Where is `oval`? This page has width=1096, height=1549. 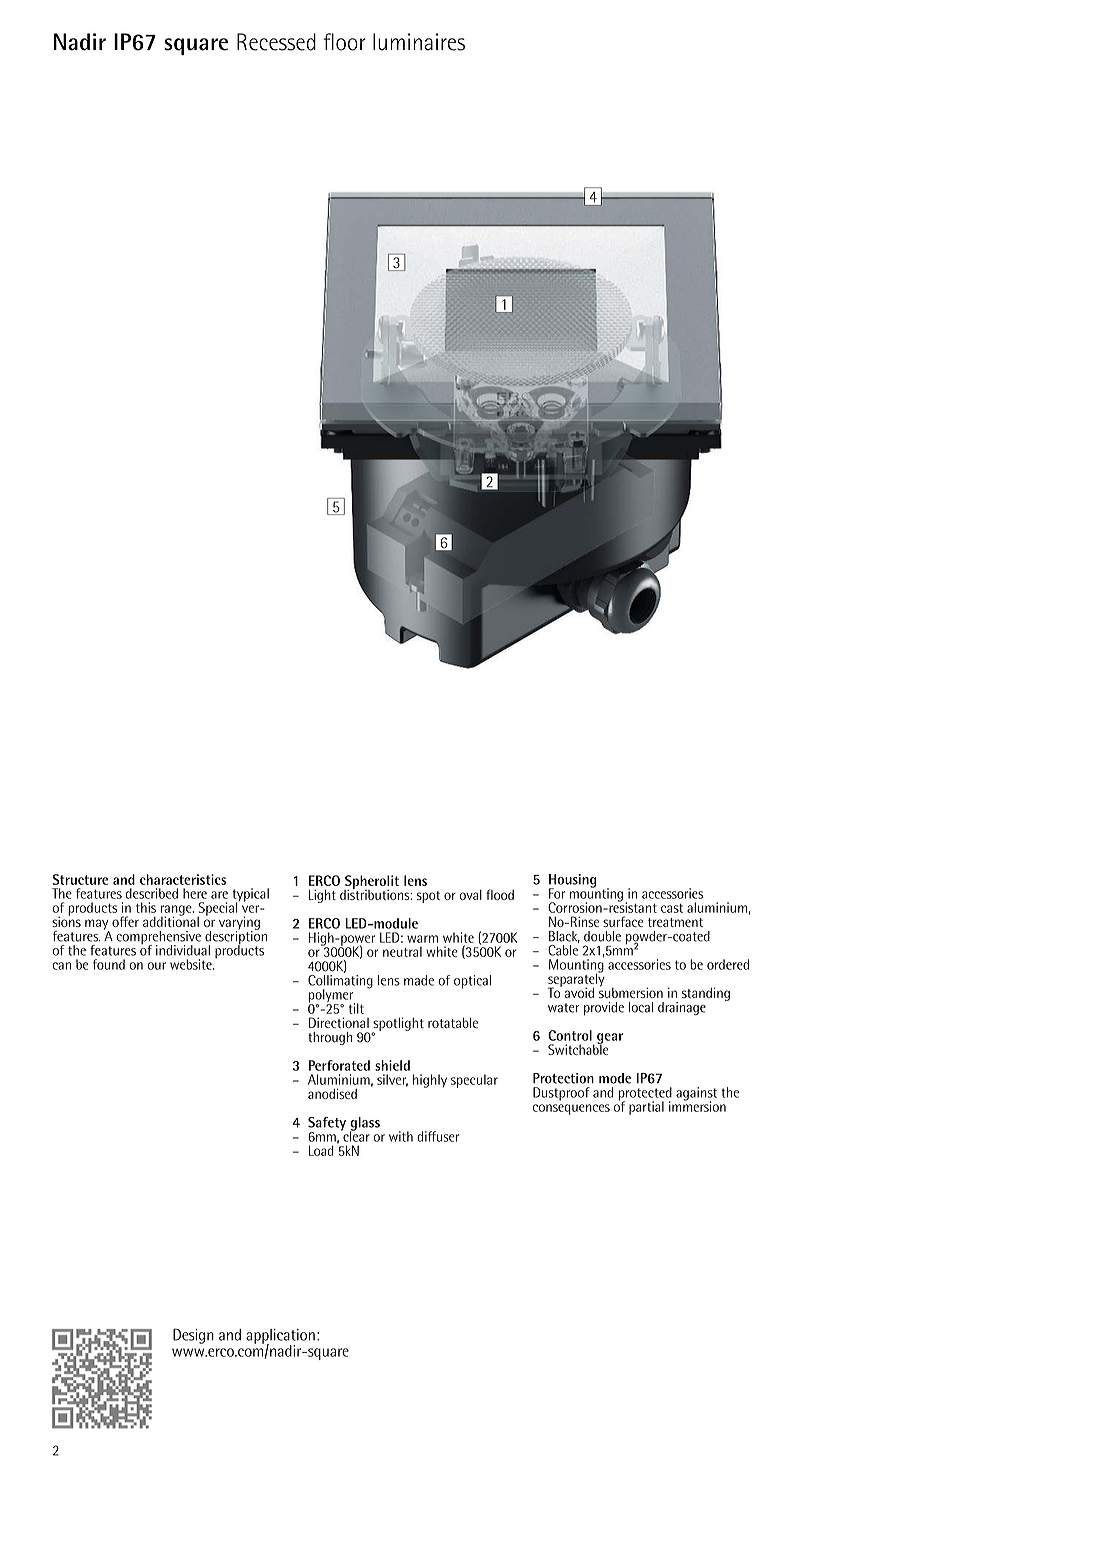
oval is located at coordinates (471, 895).
